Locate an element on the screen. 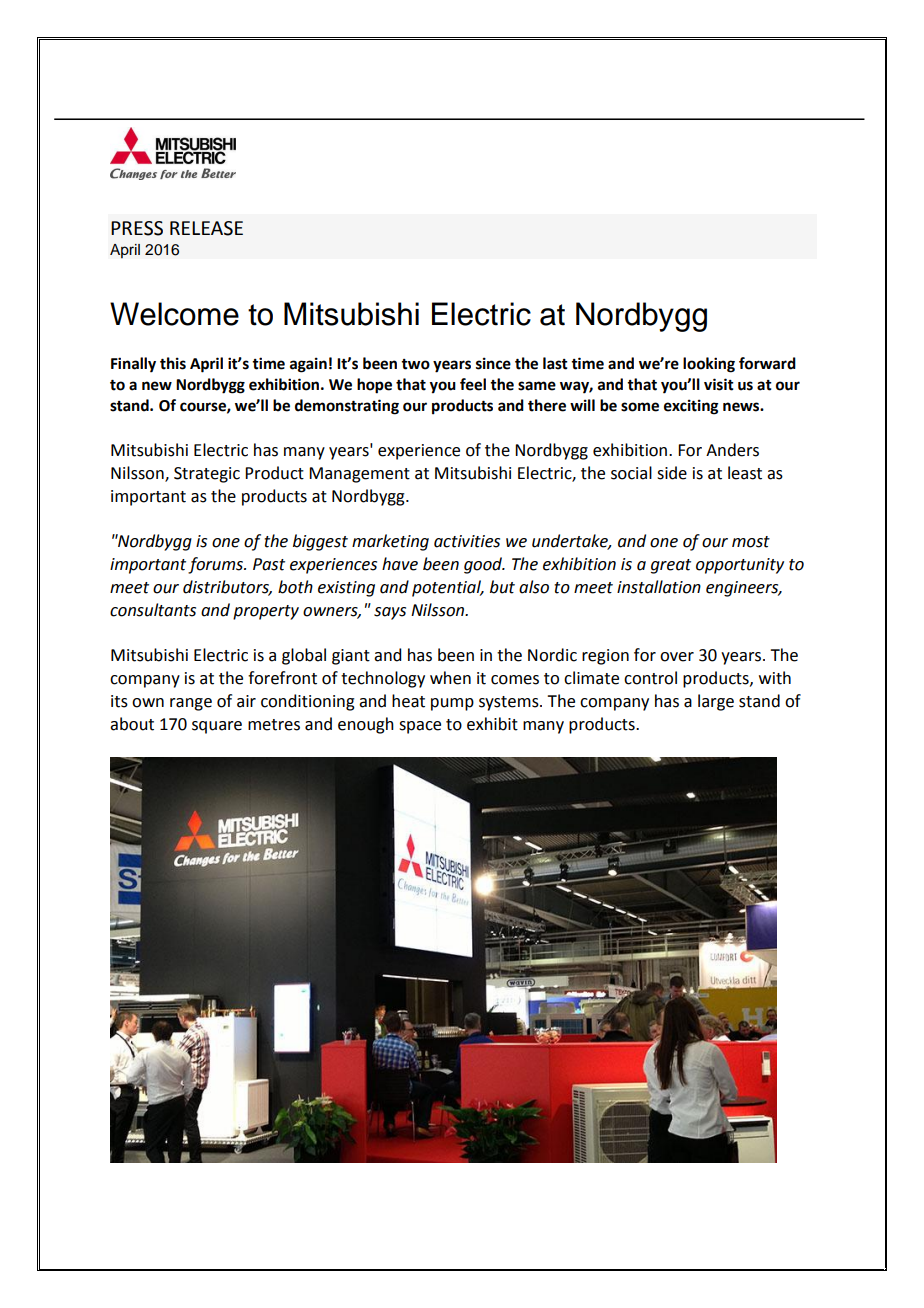 The height and width of the screenshot is (1308, 924). looking is located at coordinates (709, 365).
